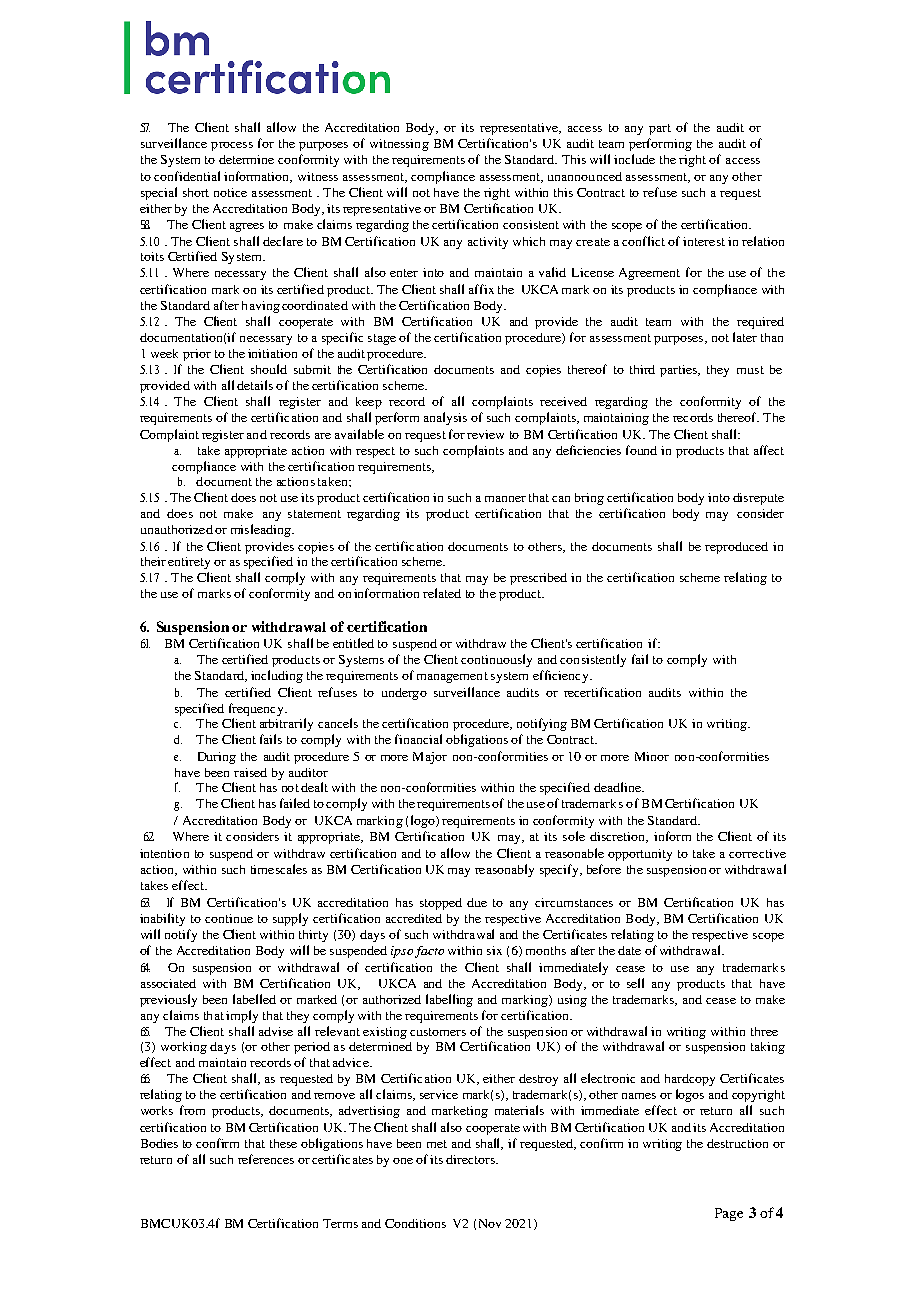 Image resolution: width=924 pixels, height=1307 pixels. I want to click on references, so click(266, 1159).
